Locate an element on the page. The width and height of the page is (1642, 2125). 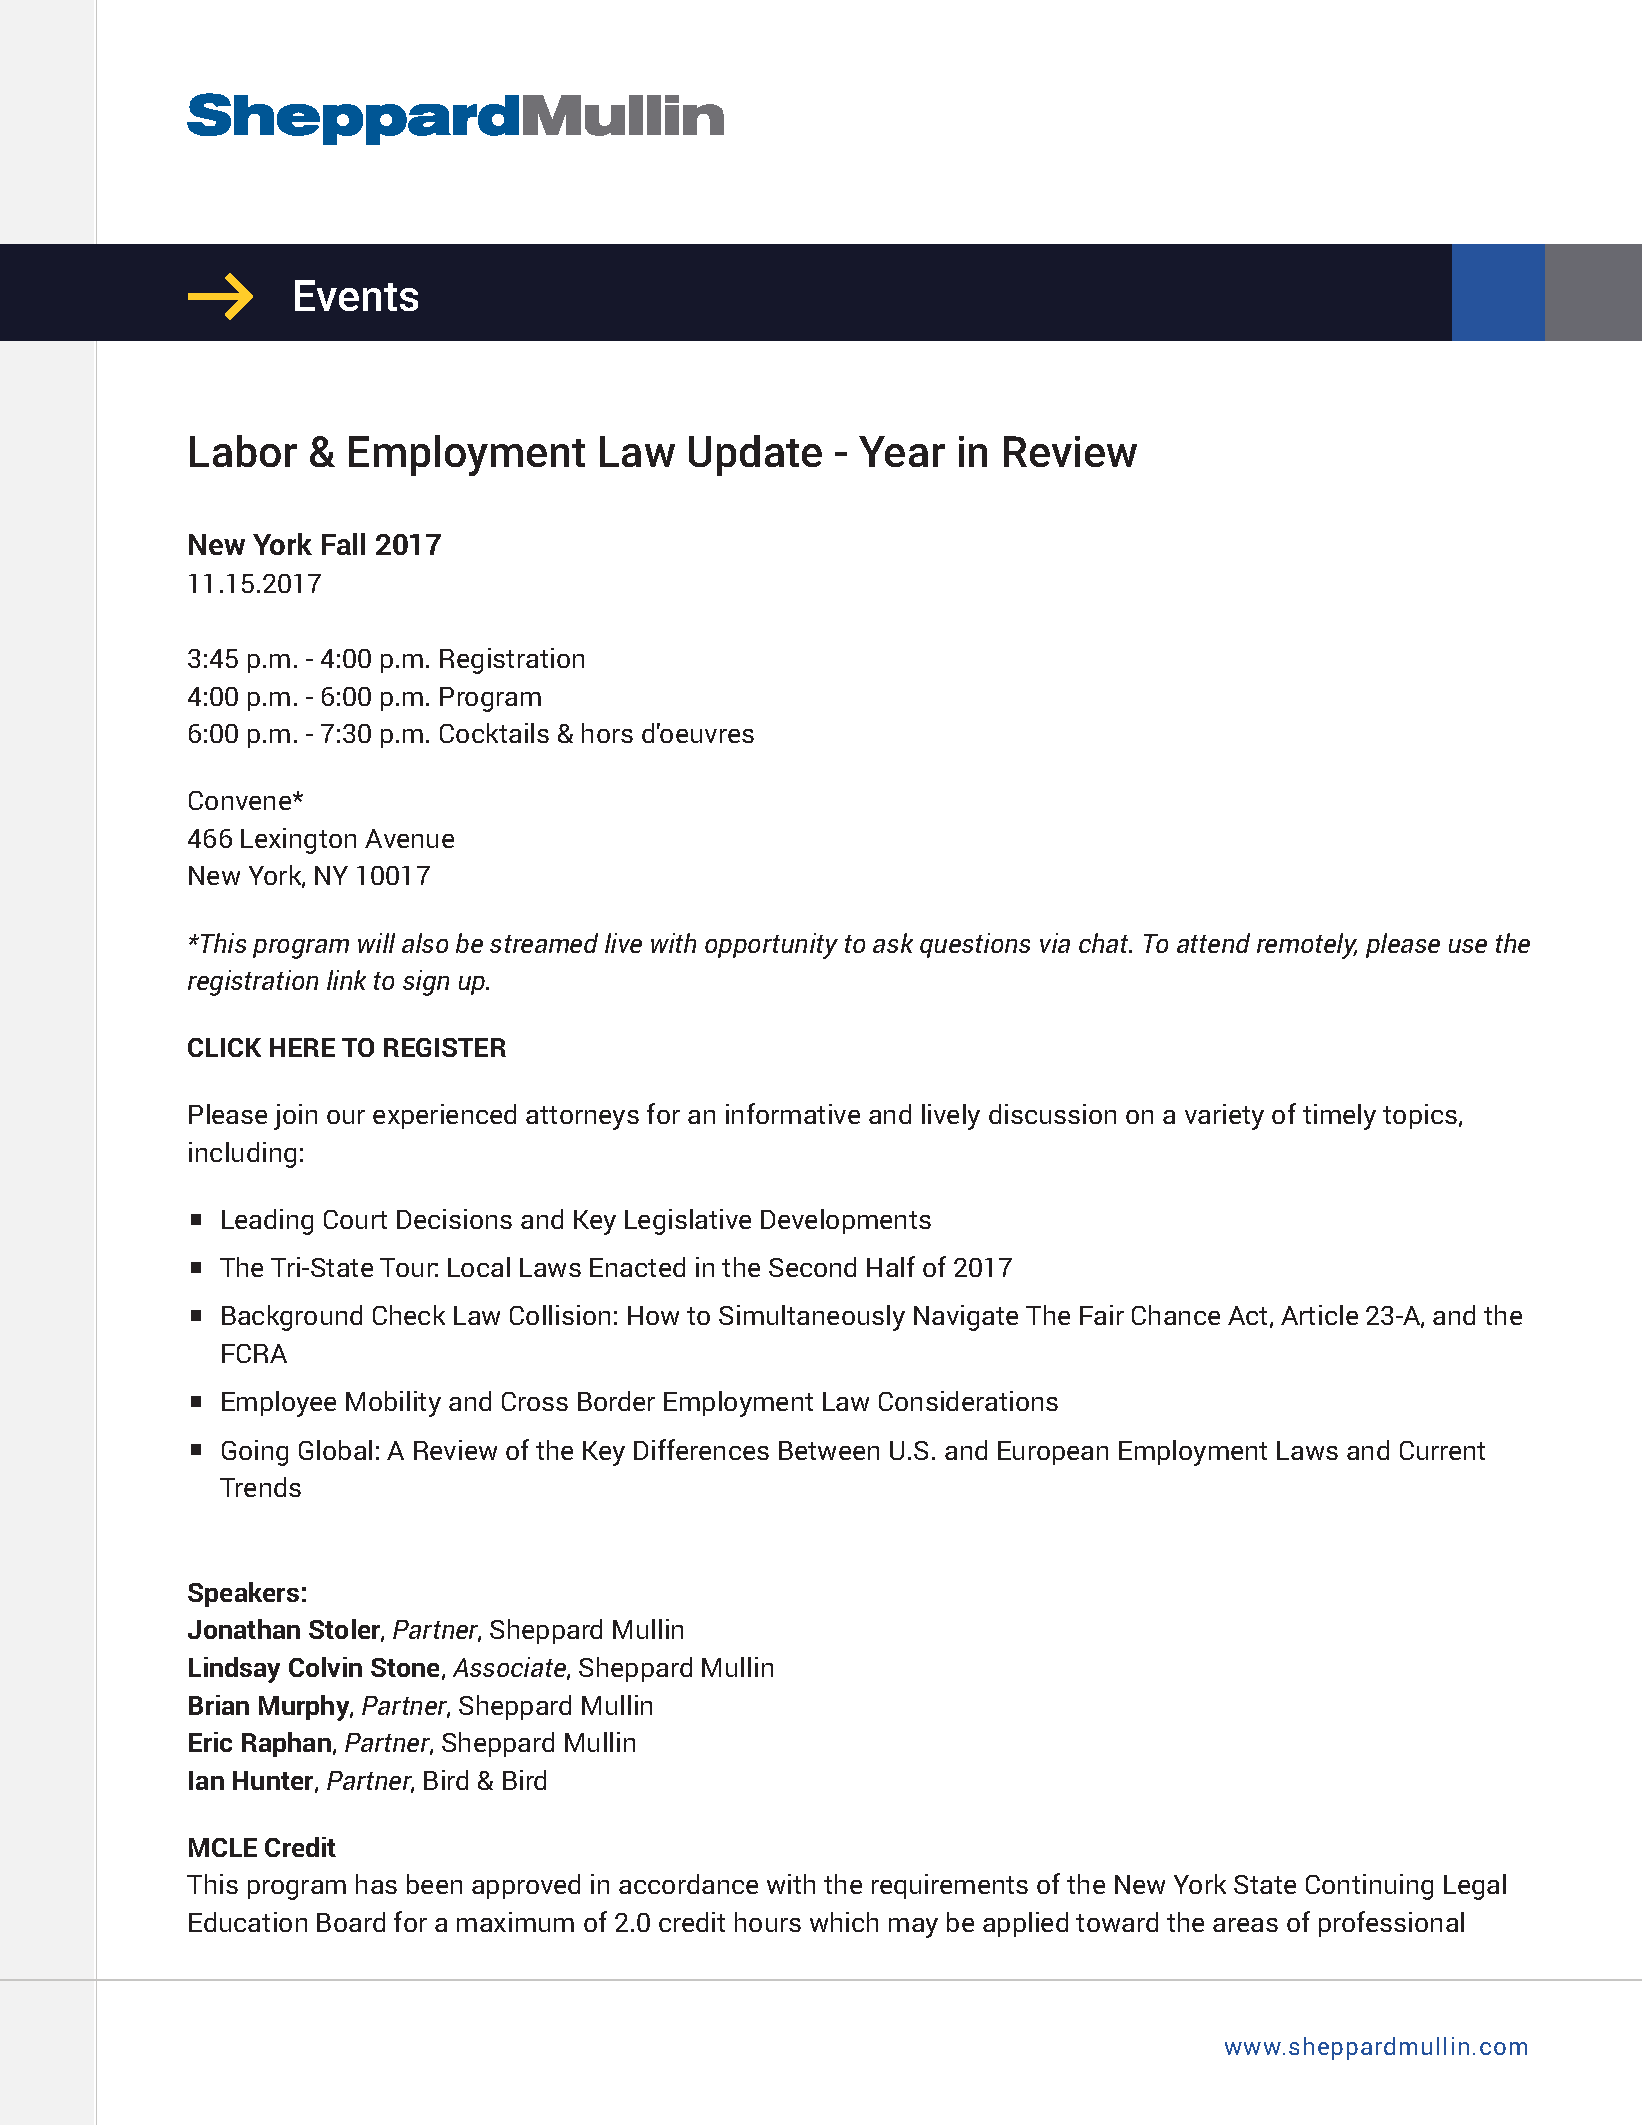
Year is located at coordinates (902, 451).
